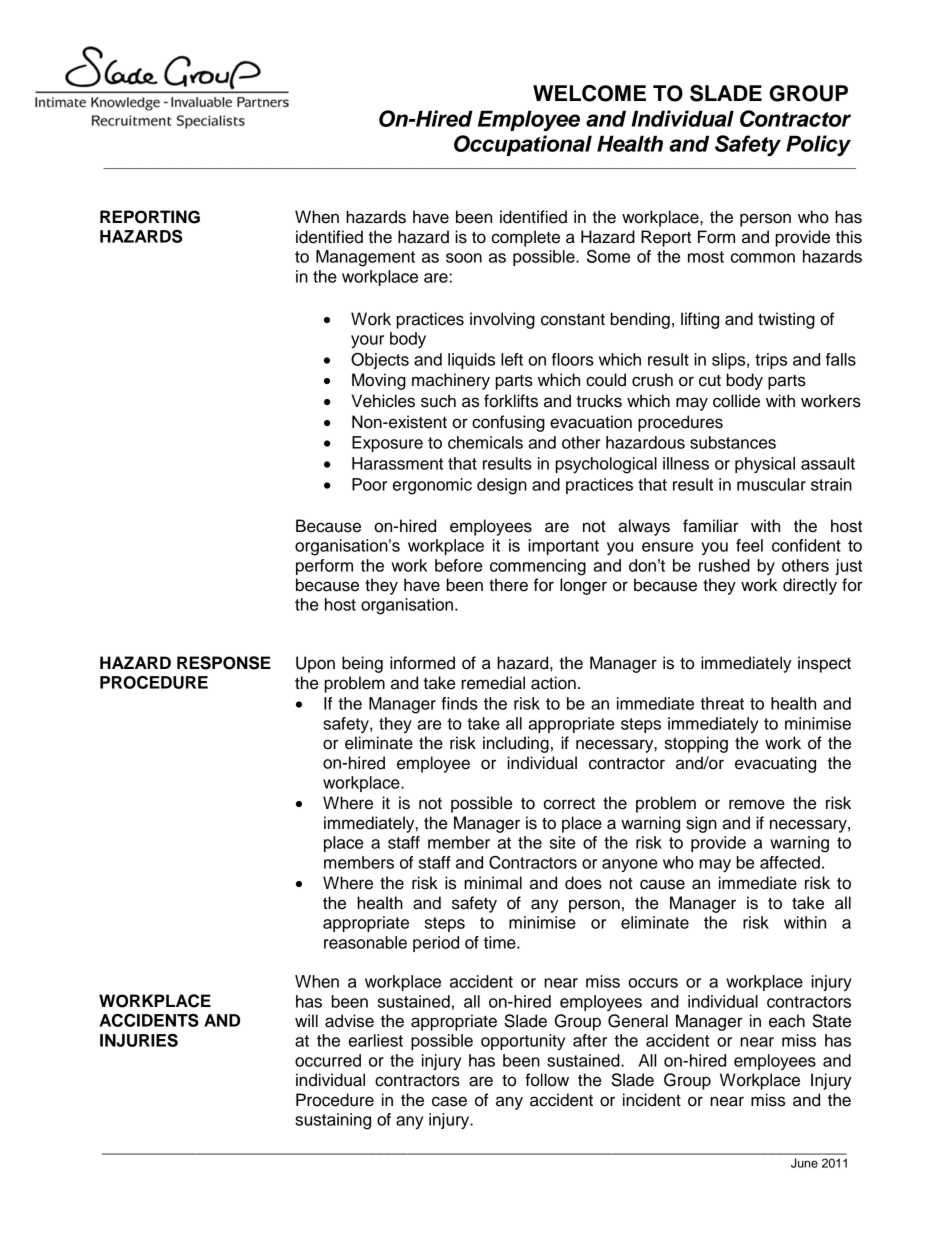 This screenshot has height=1233, width=952. I want to click on Policy, so click(818, 145).
